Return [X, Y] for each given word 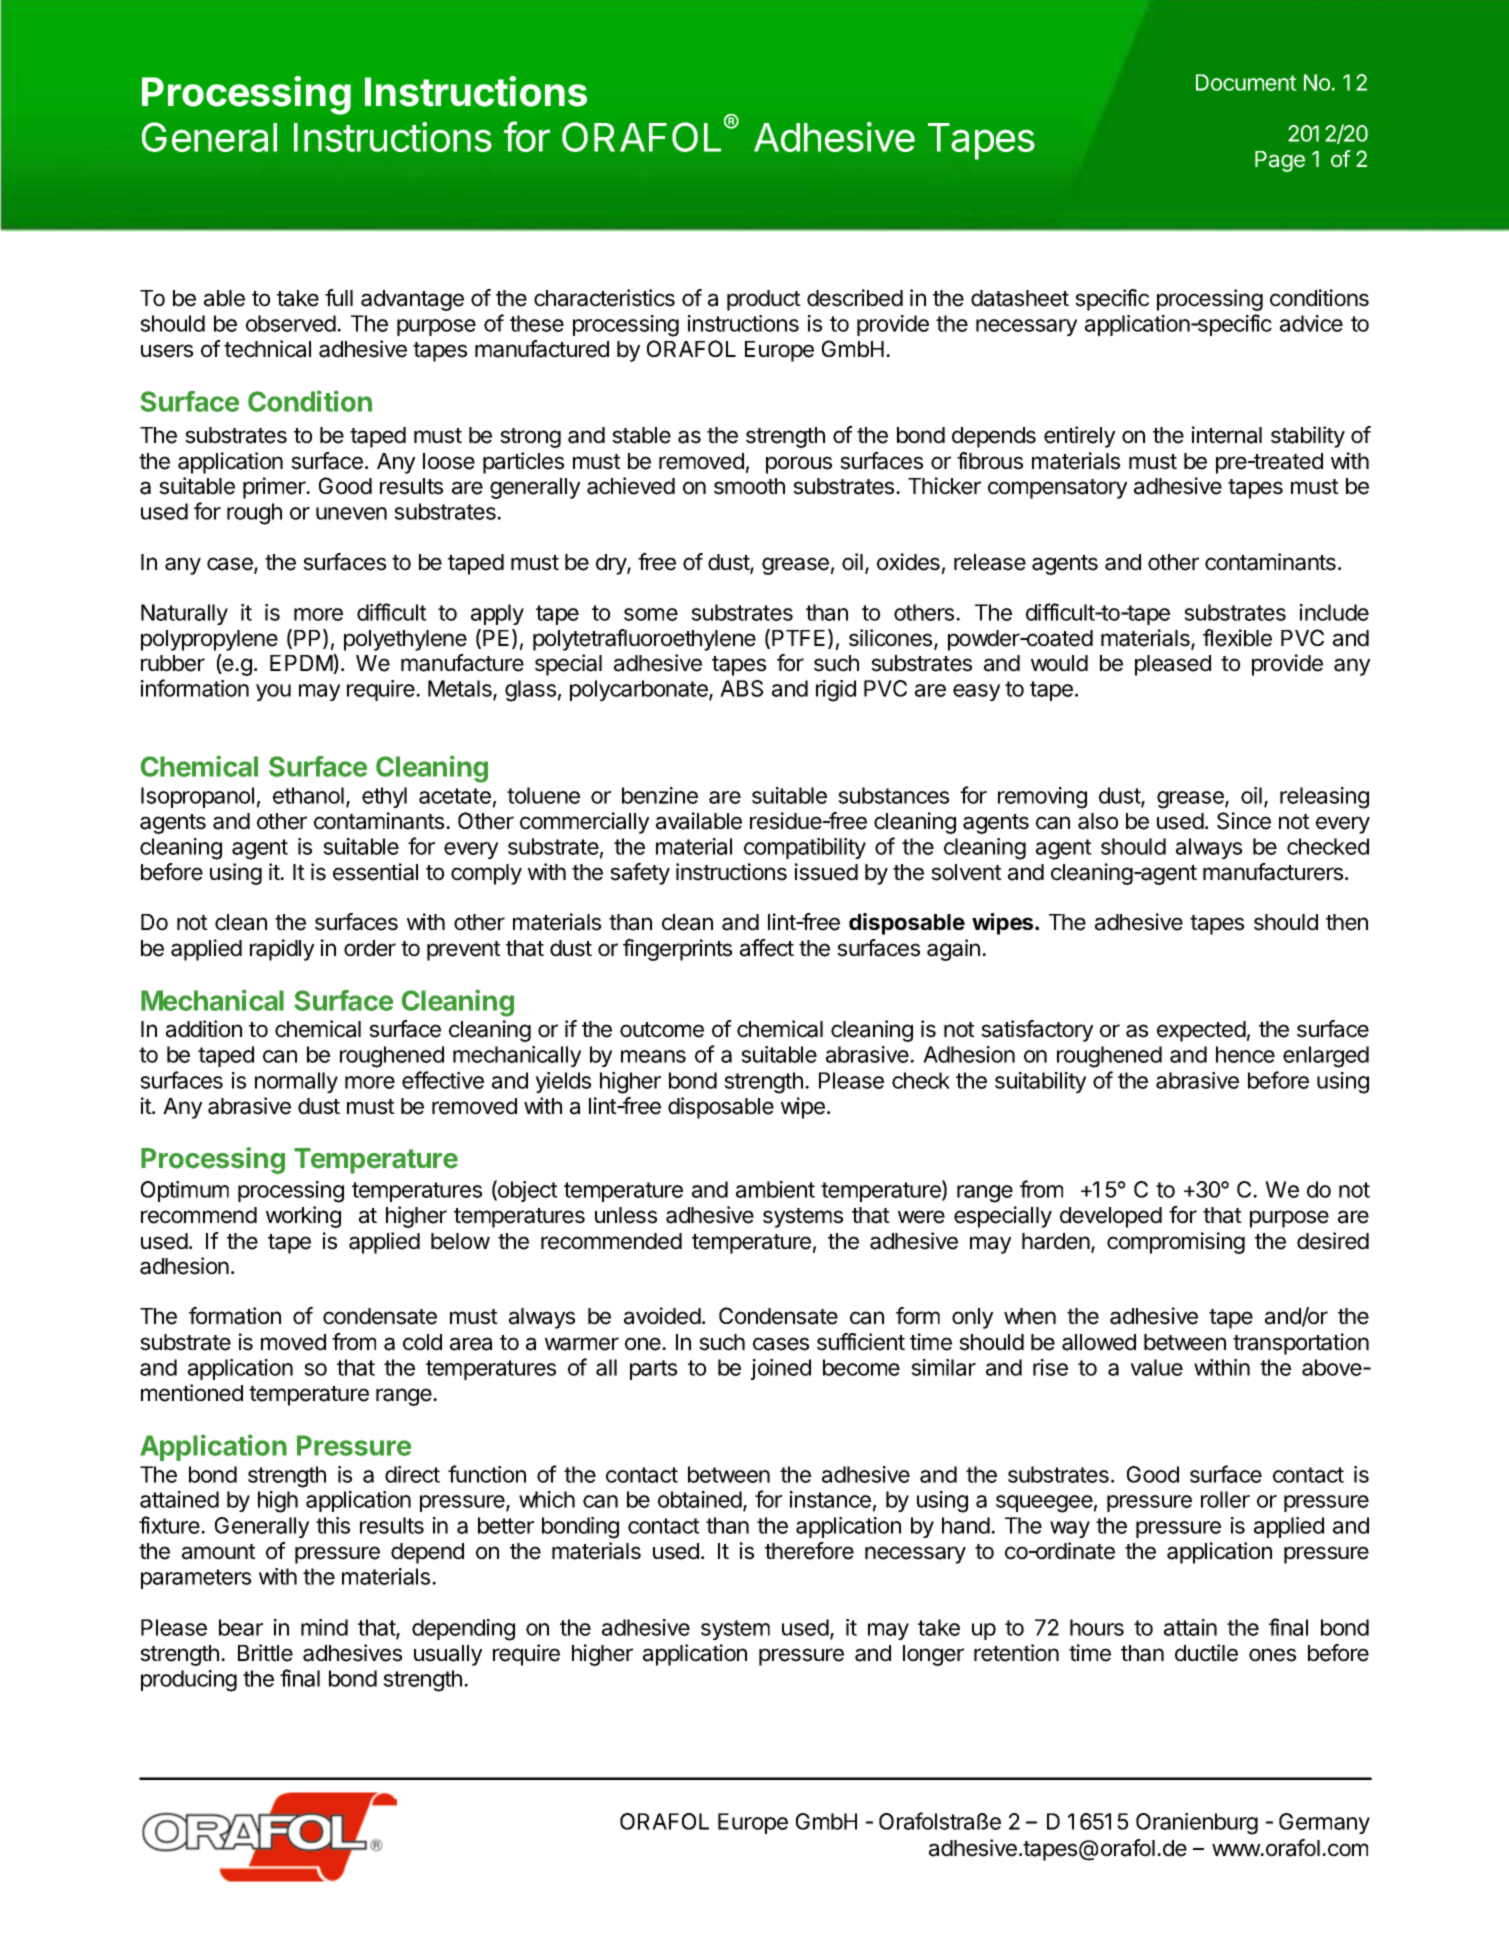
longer [933, 1655]
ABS [741, 688]
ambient [775, 1189]
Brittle [265, 1653]
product [764, 300]
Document [1246, 82]
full [339, 297]
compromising [1176, 1243]
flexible [1237, 638]
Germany [1324, 1823]
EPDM [302, 664]
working [303, 1217]
